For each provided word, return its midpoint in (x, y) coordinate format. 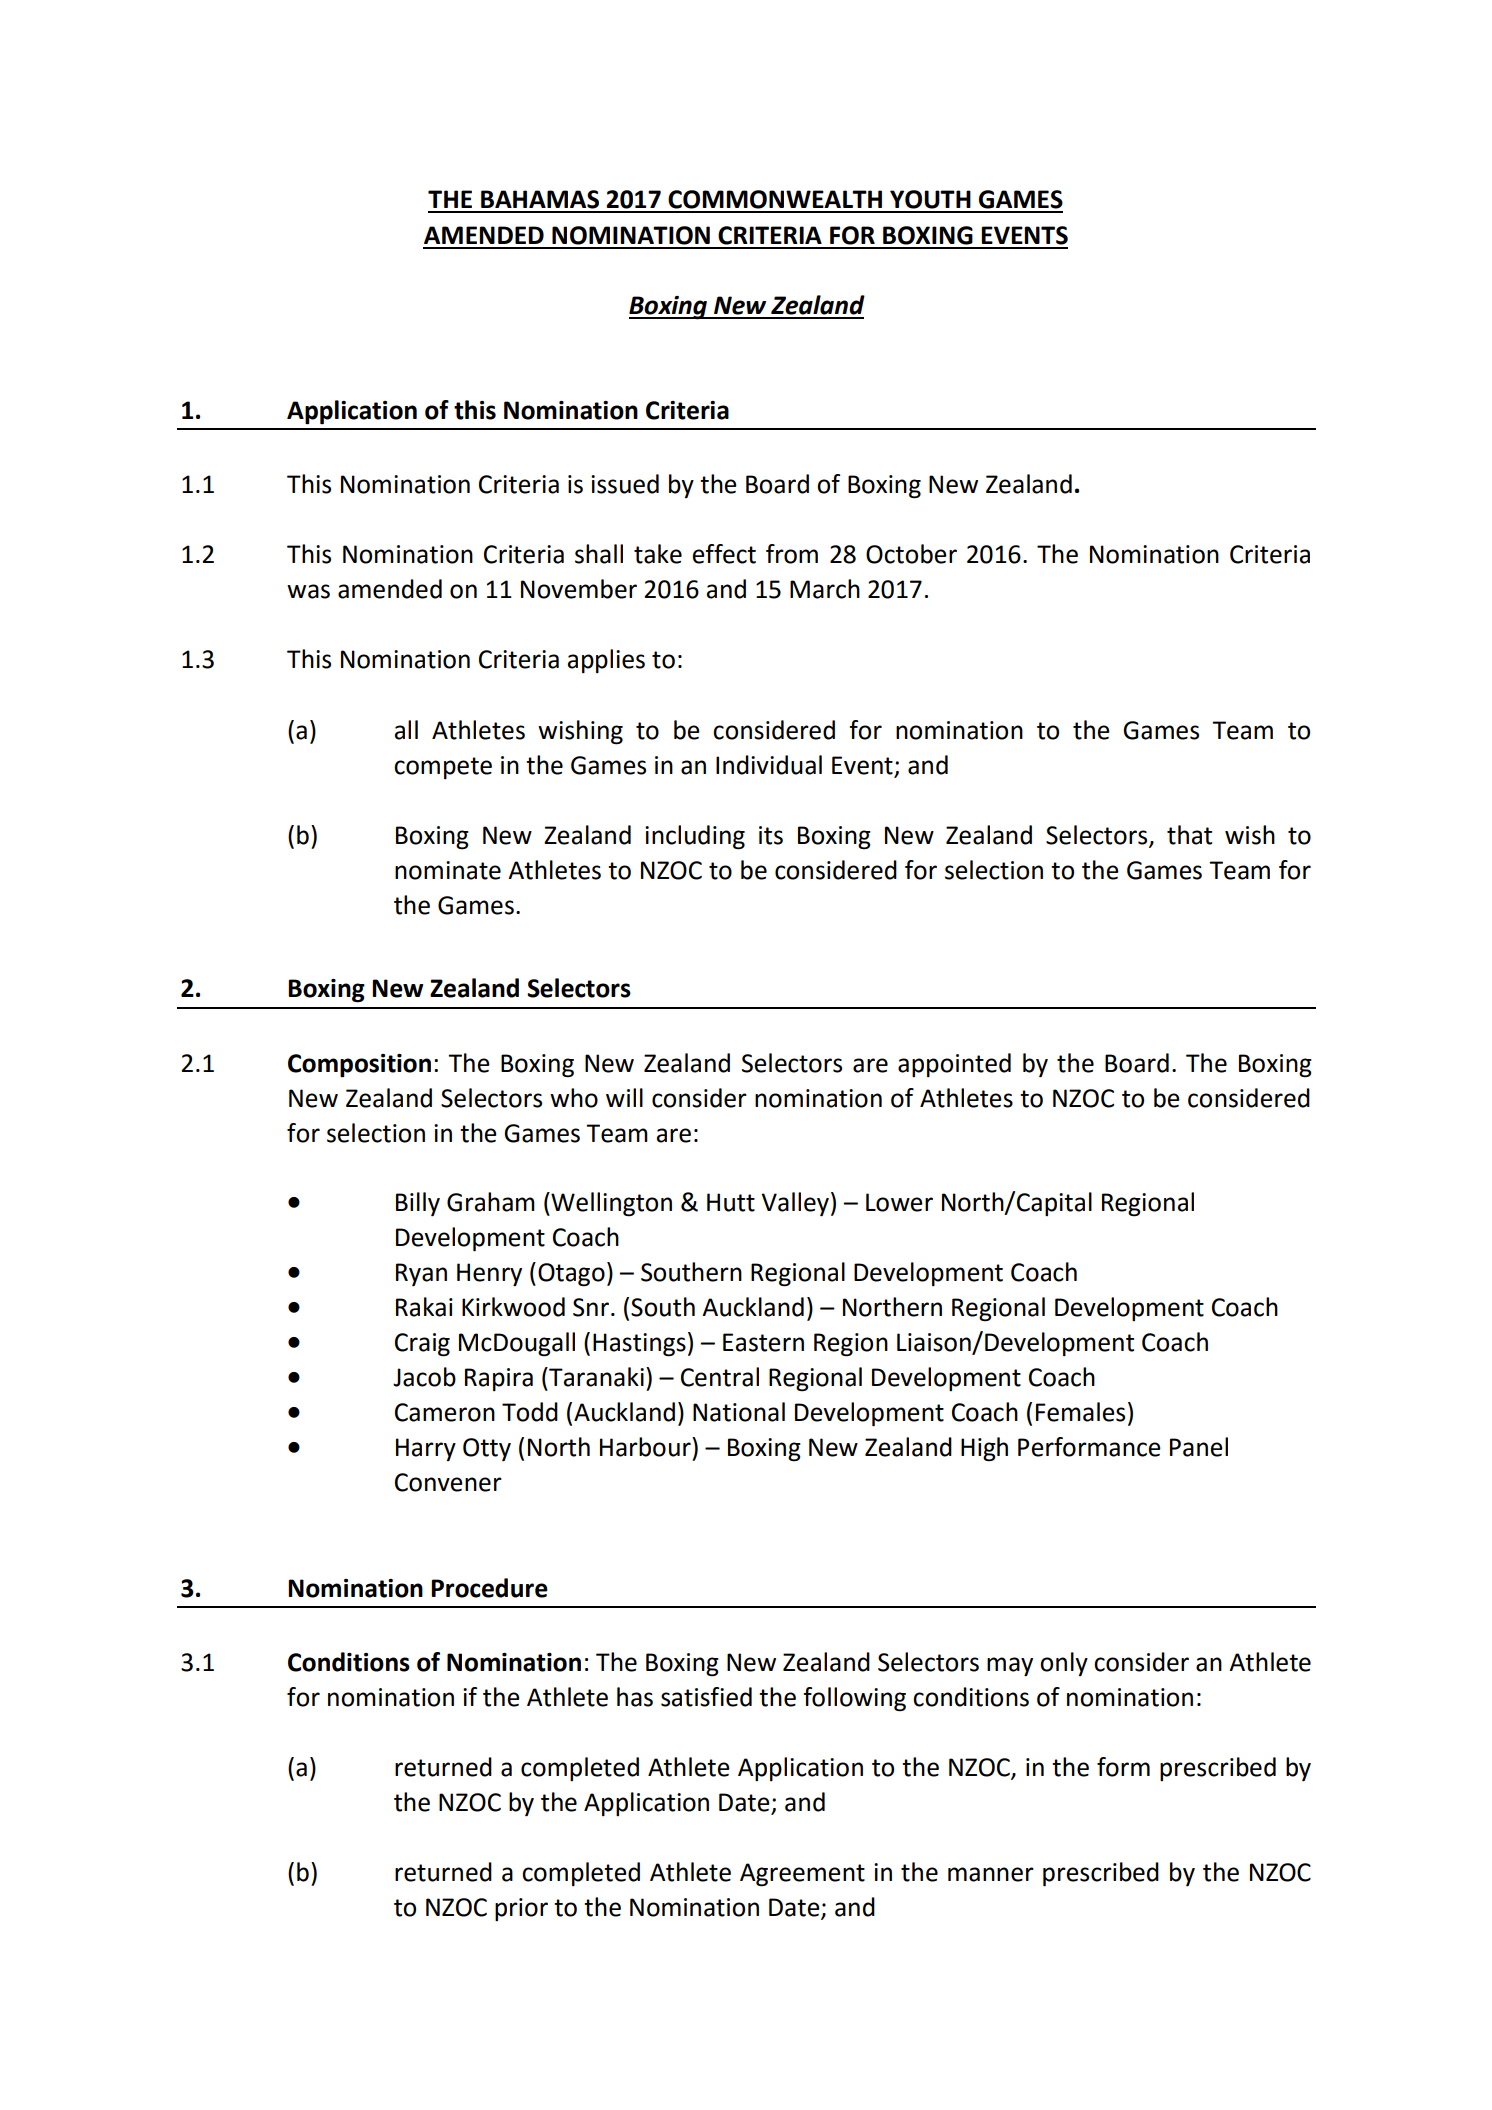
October (911, 554)
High (984, 1449)
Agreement (802, 1875)
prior (521, 1909)
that (1189, 835)
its (771, 835)
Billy (418, 1204)
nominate (448, 870)
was (308, 591)
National (739, 1412)
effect (724, 554)
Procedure (489, 1588)
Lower (899, 1202)
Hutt (731, 1202)
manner (991, 1874)
